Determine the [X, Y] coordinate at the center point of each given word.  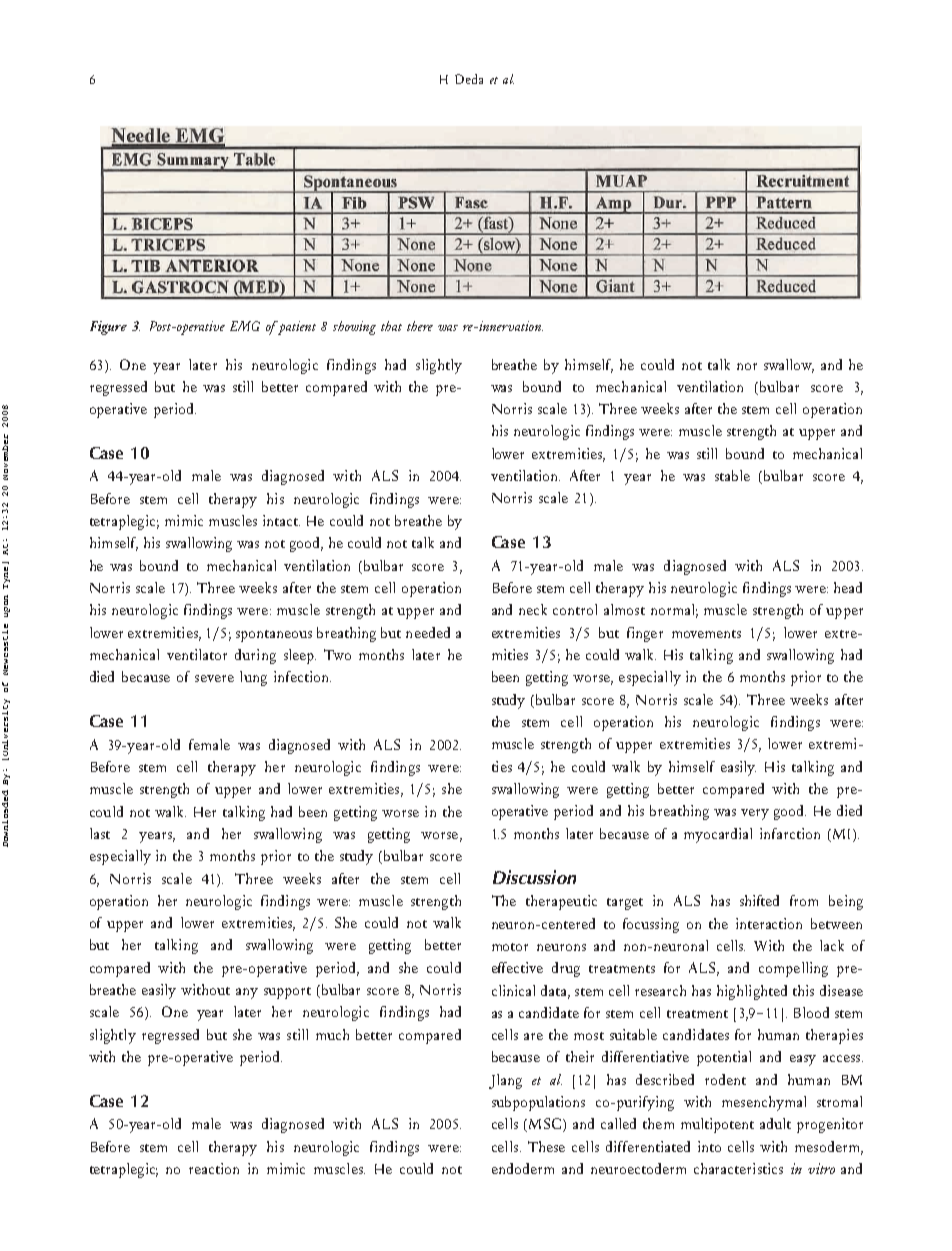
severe [214, 678]
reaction [214, 1168]
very [755, 814]
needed [428, 632]
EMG [245, 326]
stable [732, 475]
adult [775, 1123]
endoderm [523, 1168]
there [420, 326]
